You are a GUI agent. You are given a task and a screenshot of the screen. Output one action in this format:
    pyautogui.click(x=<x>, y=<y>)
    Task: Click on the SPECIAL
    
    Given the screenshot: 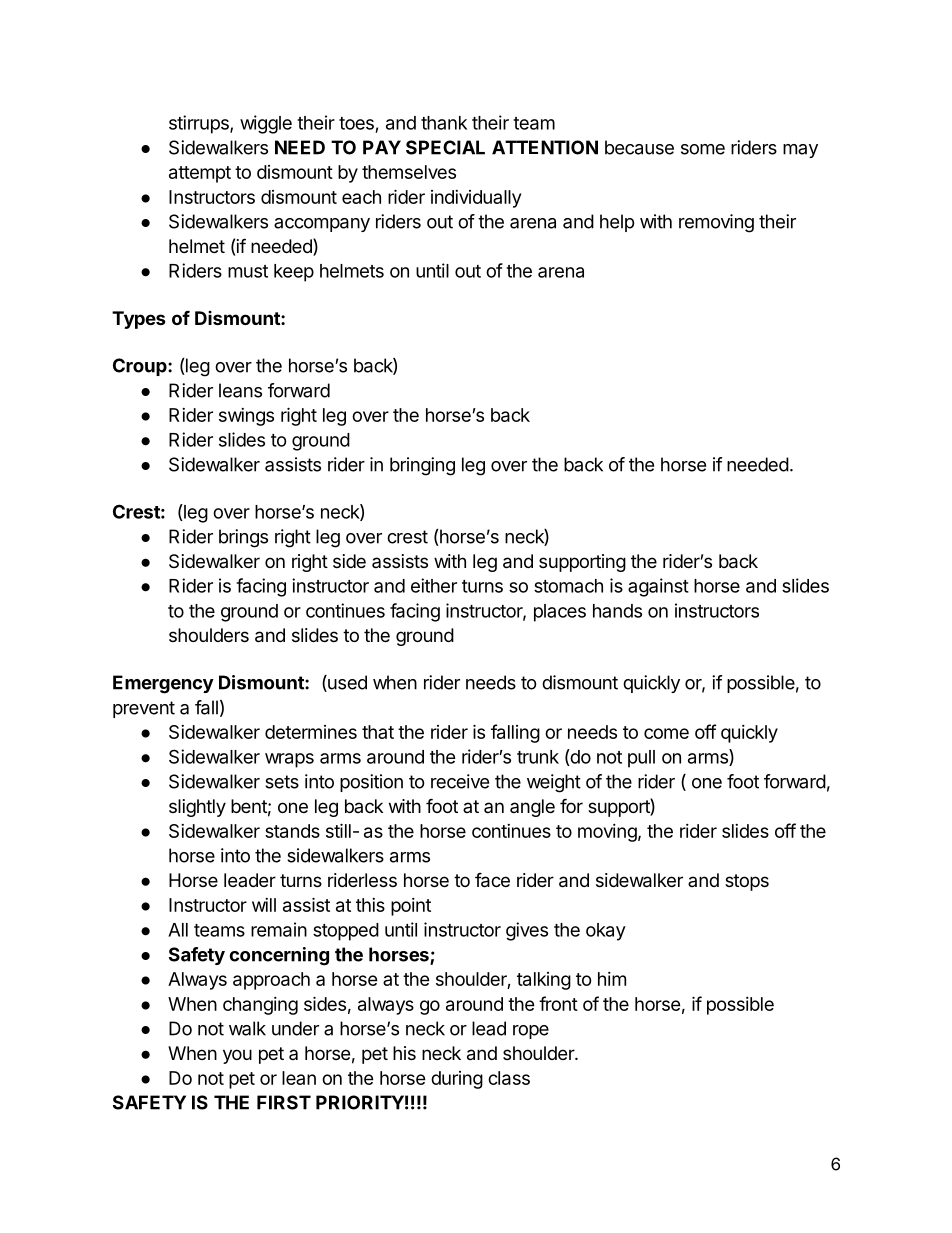 What is the action you would take?
    pyautogui.click(x=445, y=147)
